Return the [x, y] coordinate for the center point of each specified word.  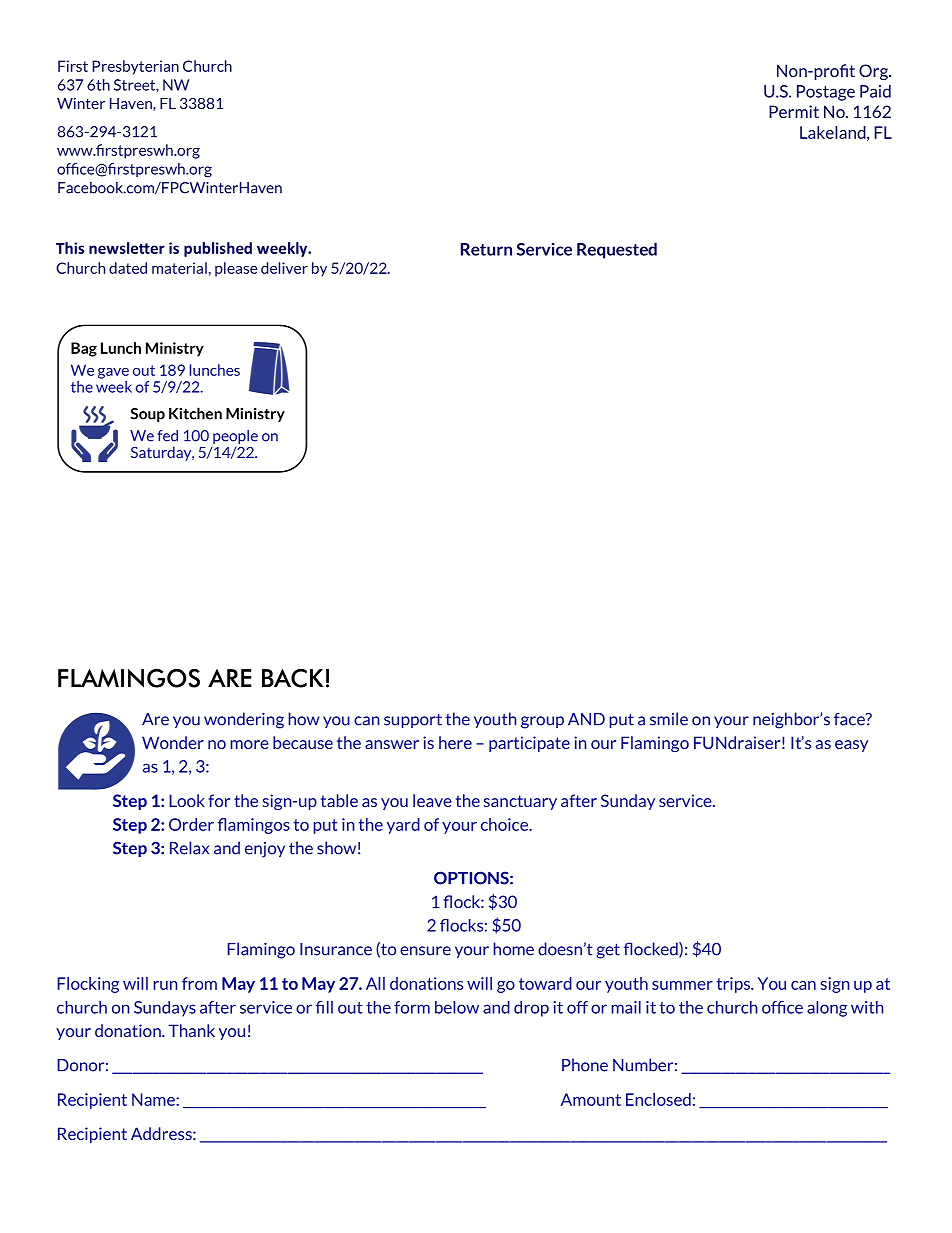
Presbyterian [135, 67]
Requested [617, 250]
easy [851, 746]
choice [505, 824]
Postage [826, 93]
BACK [293, 678]
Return [486, 249]
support [413, 721]
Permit [794, 111]
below [457, 1007]
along [827, 1009]
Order [191, 824]
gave [113, 373]
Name [154, 1099]
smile [669, 719]
